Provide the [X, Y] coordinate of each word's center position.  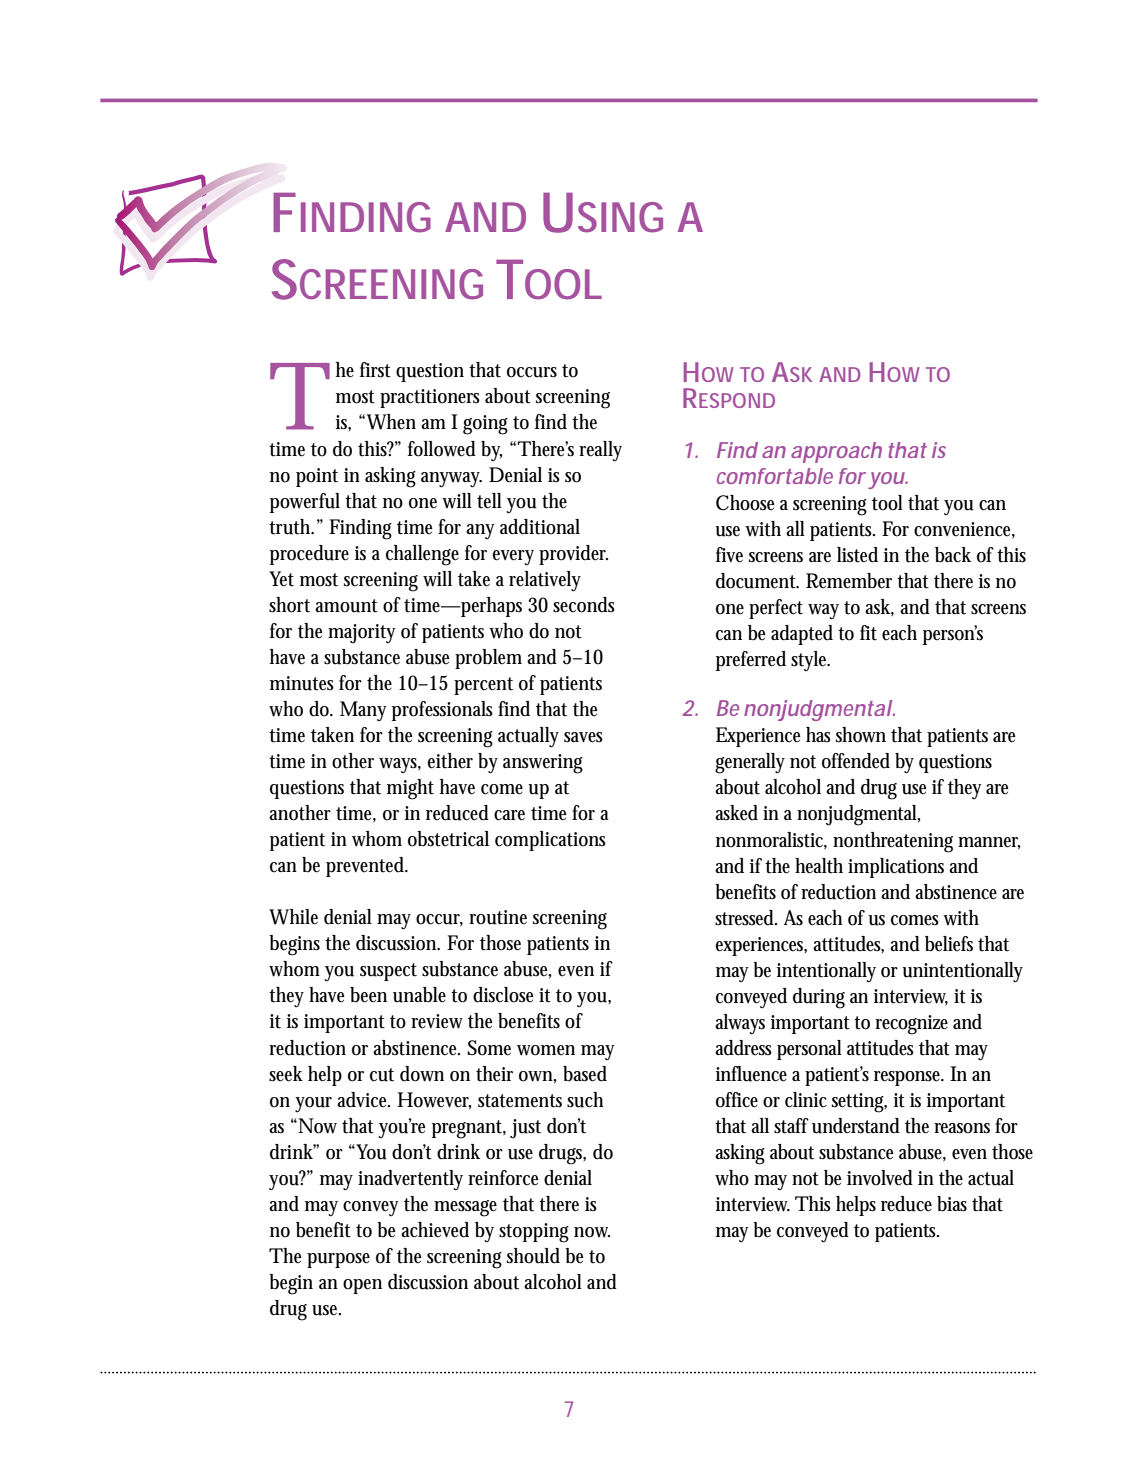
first [375, 370]
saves [583, 737]
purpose [338, 1260]
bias [952, 1204]
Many [363, 711]
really [600, 451]
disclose [503, 995]
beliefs [949, 944]
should [533, 1256]
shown [861, 735]
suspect [388, 972]
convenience [964, 530]
